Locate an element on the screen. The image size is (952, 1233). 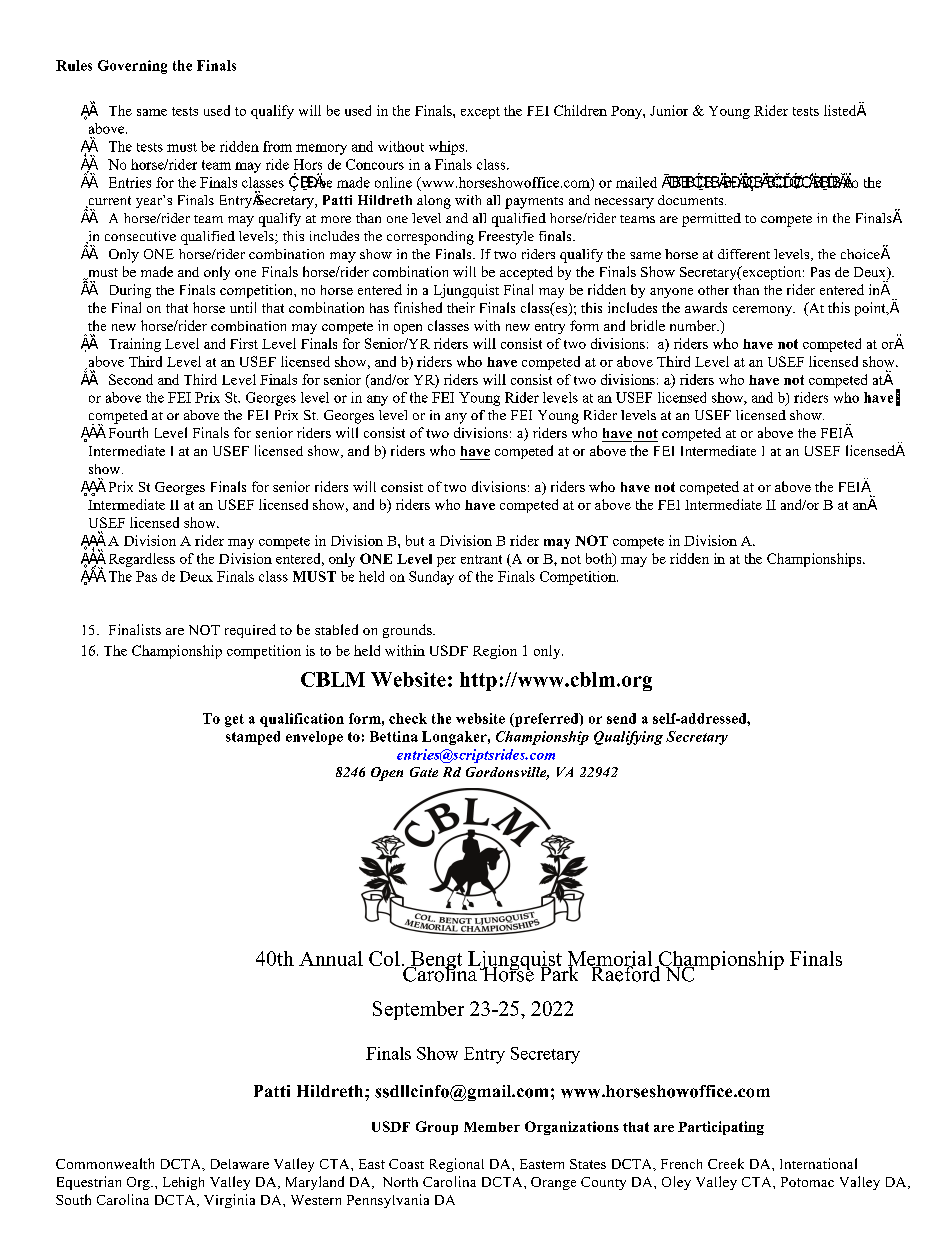
send is located at coordinates (621, 718).
